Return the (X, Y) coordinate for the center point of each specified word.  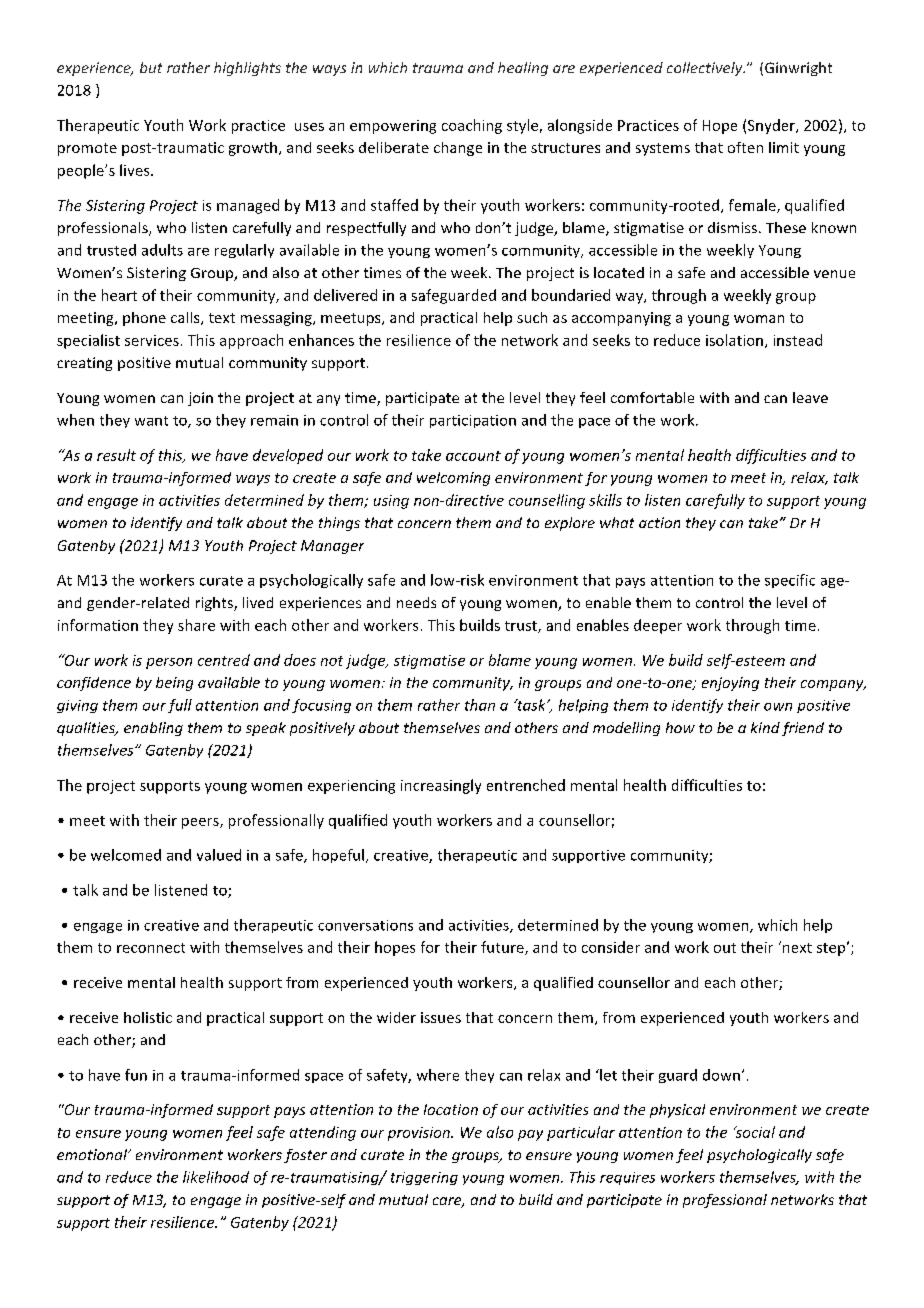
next (796, 947)
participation (473, 421)
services (152, 340)
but (151, 67)
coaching (472, 126)
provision (420, 1134)
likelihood (216, 1177)
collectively (706, 69)
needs (416, 602)
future (503, 948)
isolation (734, 340)
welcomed (126, 855)
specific (790, 581)
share (196, 625)
